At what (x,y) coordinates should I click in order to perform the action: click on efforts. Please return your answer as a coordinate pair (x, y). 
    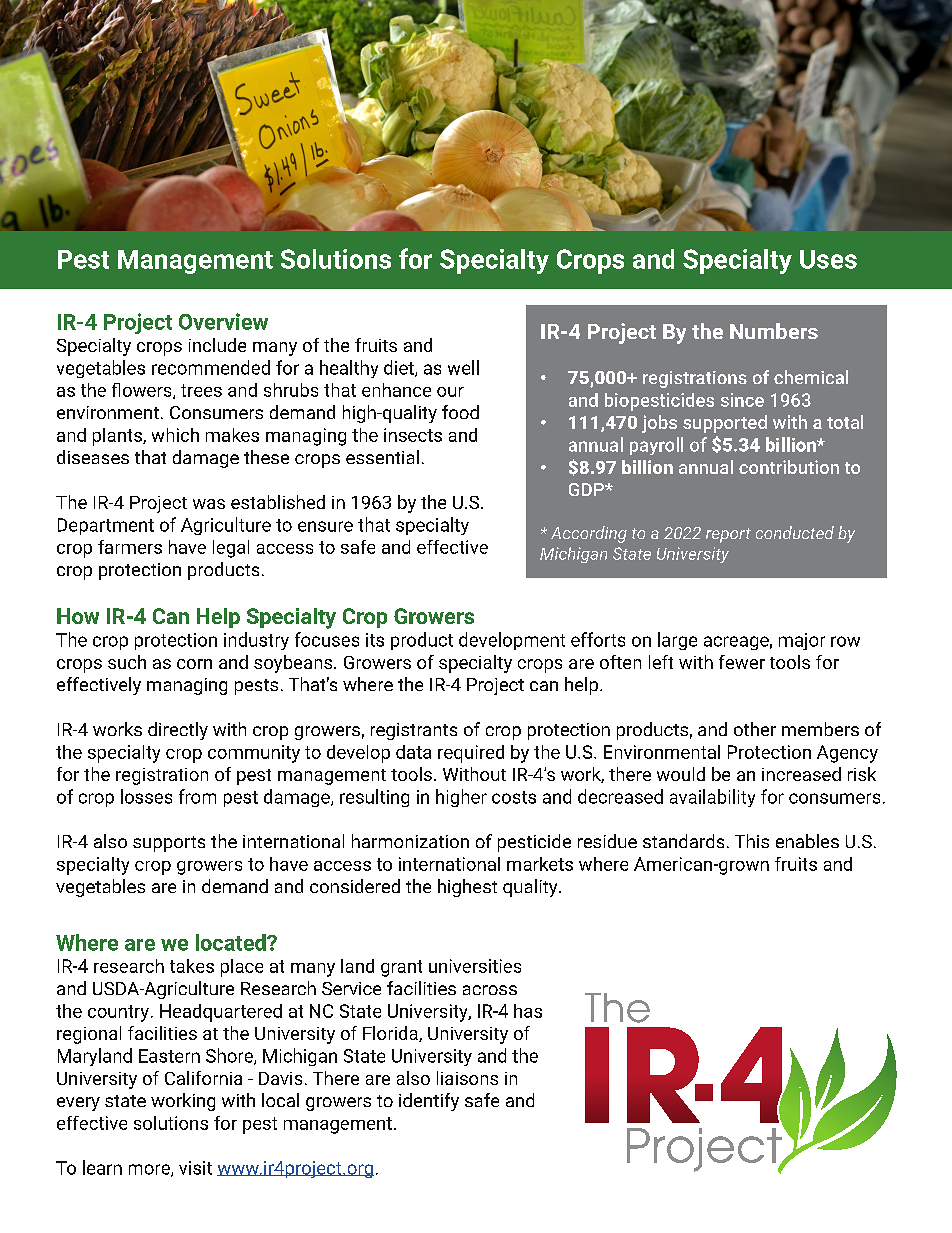
    Looking at the image, I should click on (598, 639).
